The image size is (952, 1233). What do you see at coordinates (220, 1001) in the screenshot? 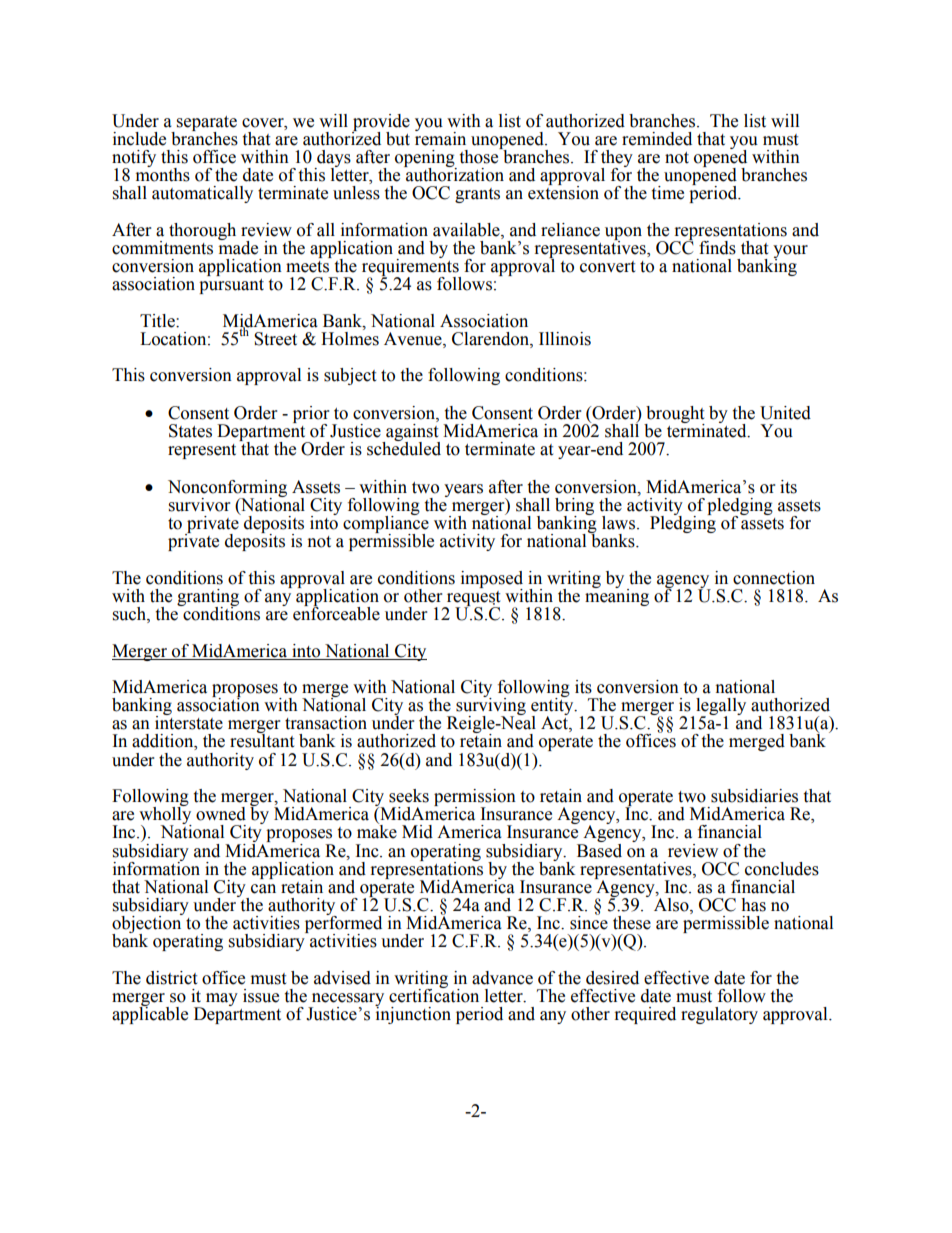
I see `may` at bounding box center [220, 1001].
